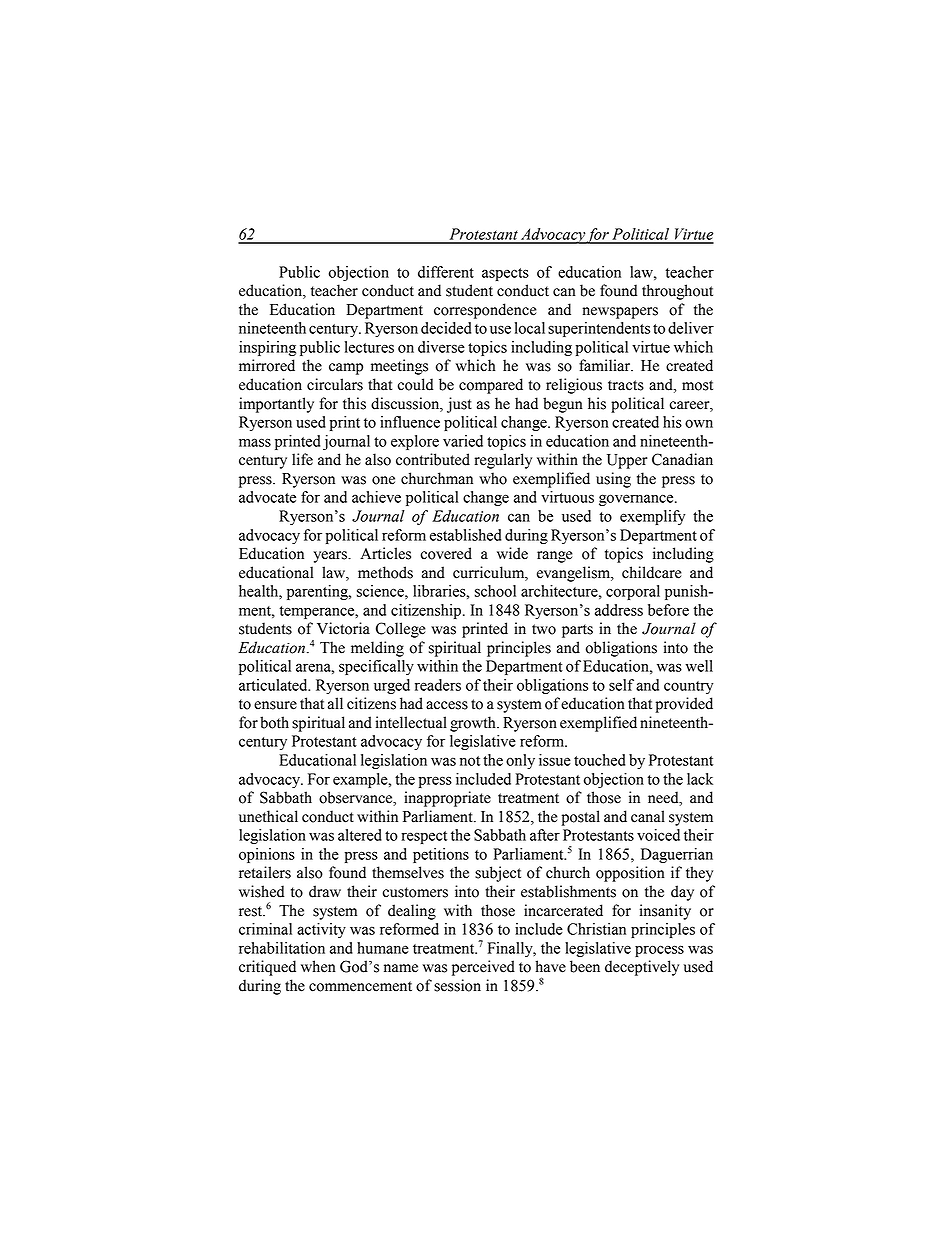  Describe the element at coordinates (343, 628) in the screenshot. I see `Victoria` at that location.
